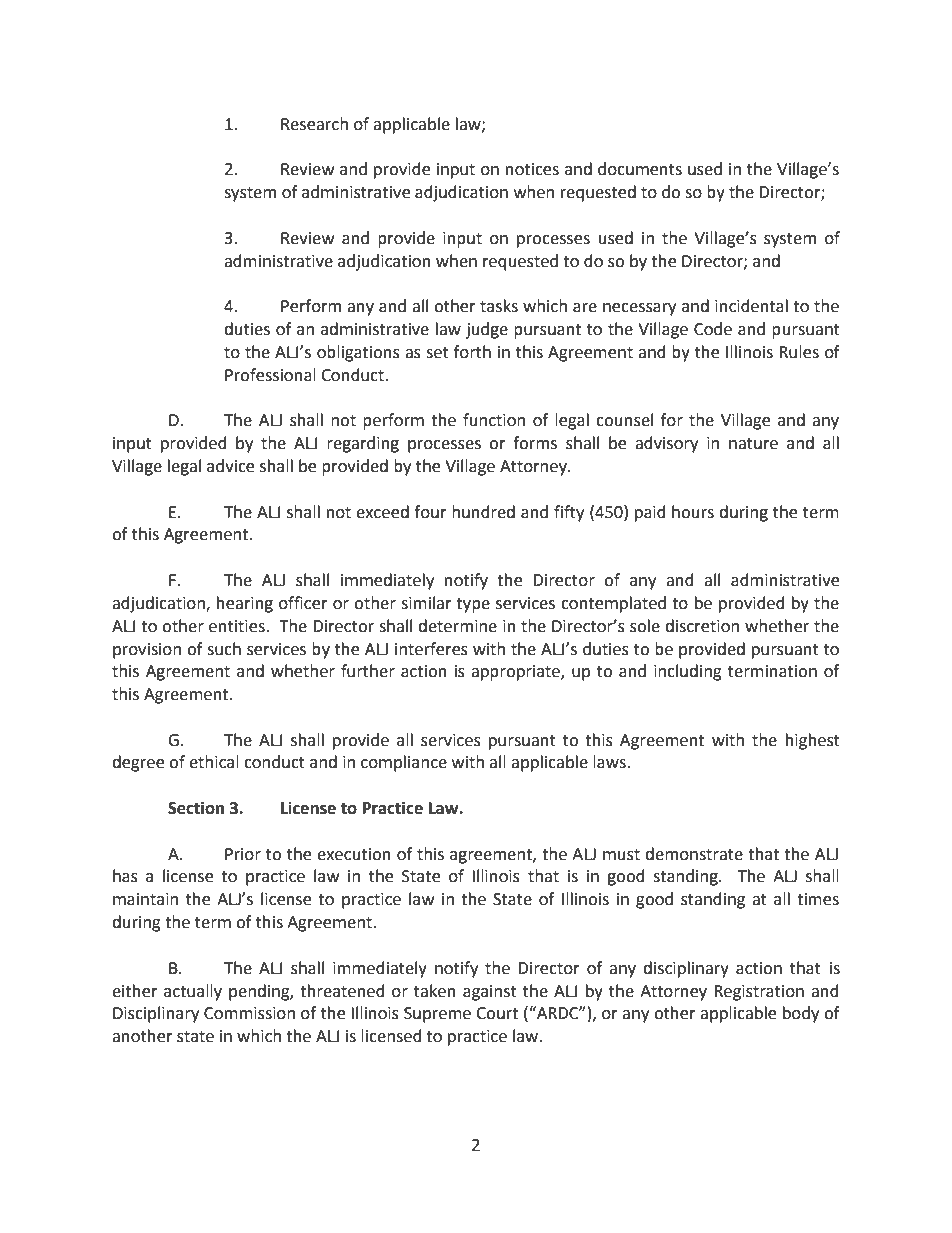 This screenshot has width=952, height=1233. Describe the element at coordinates (688, 672) in the screenshot. I see `including` at that location.
